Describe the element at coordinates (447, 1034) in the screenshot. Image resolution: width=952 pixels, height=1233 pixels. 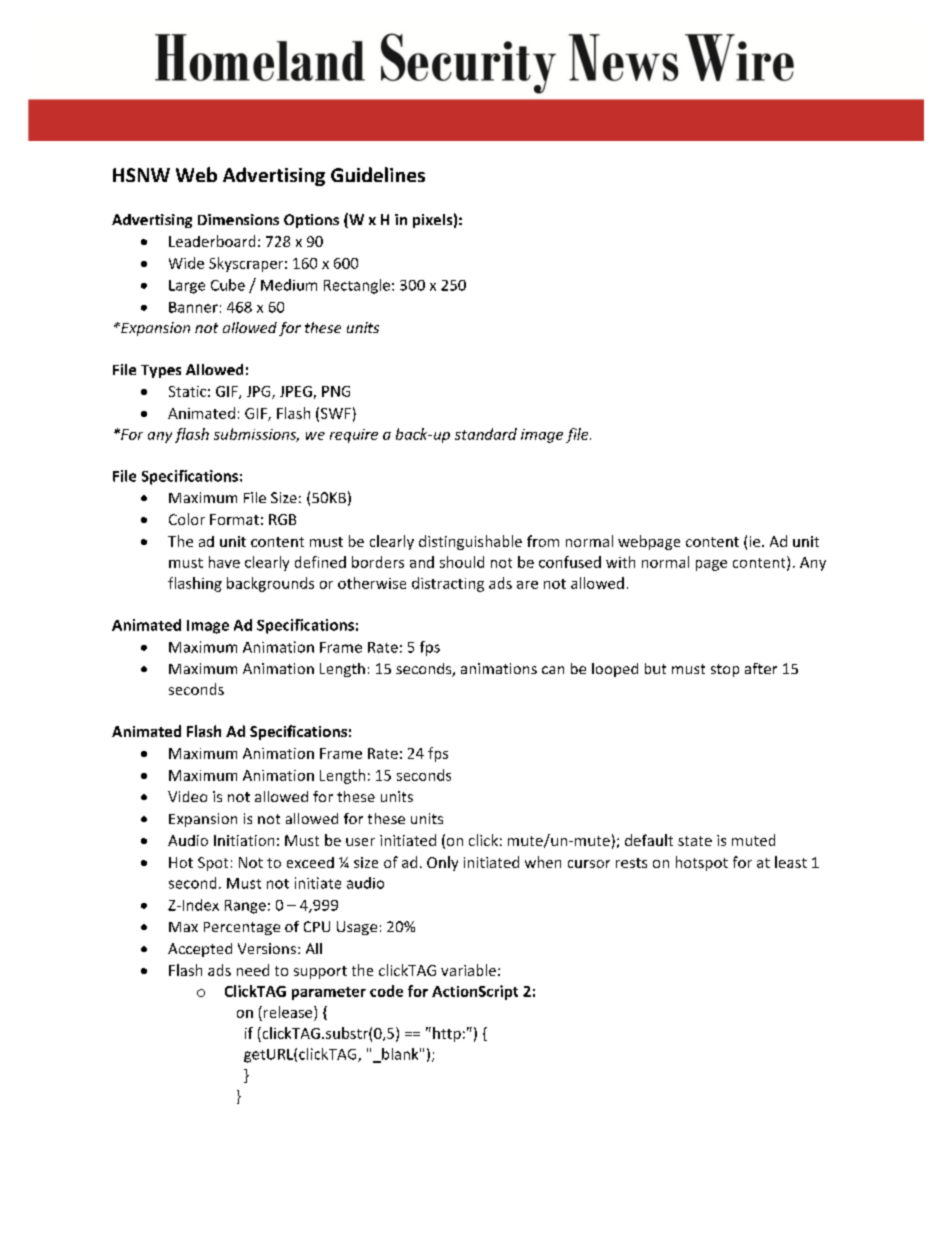
I see `http` at that location.
